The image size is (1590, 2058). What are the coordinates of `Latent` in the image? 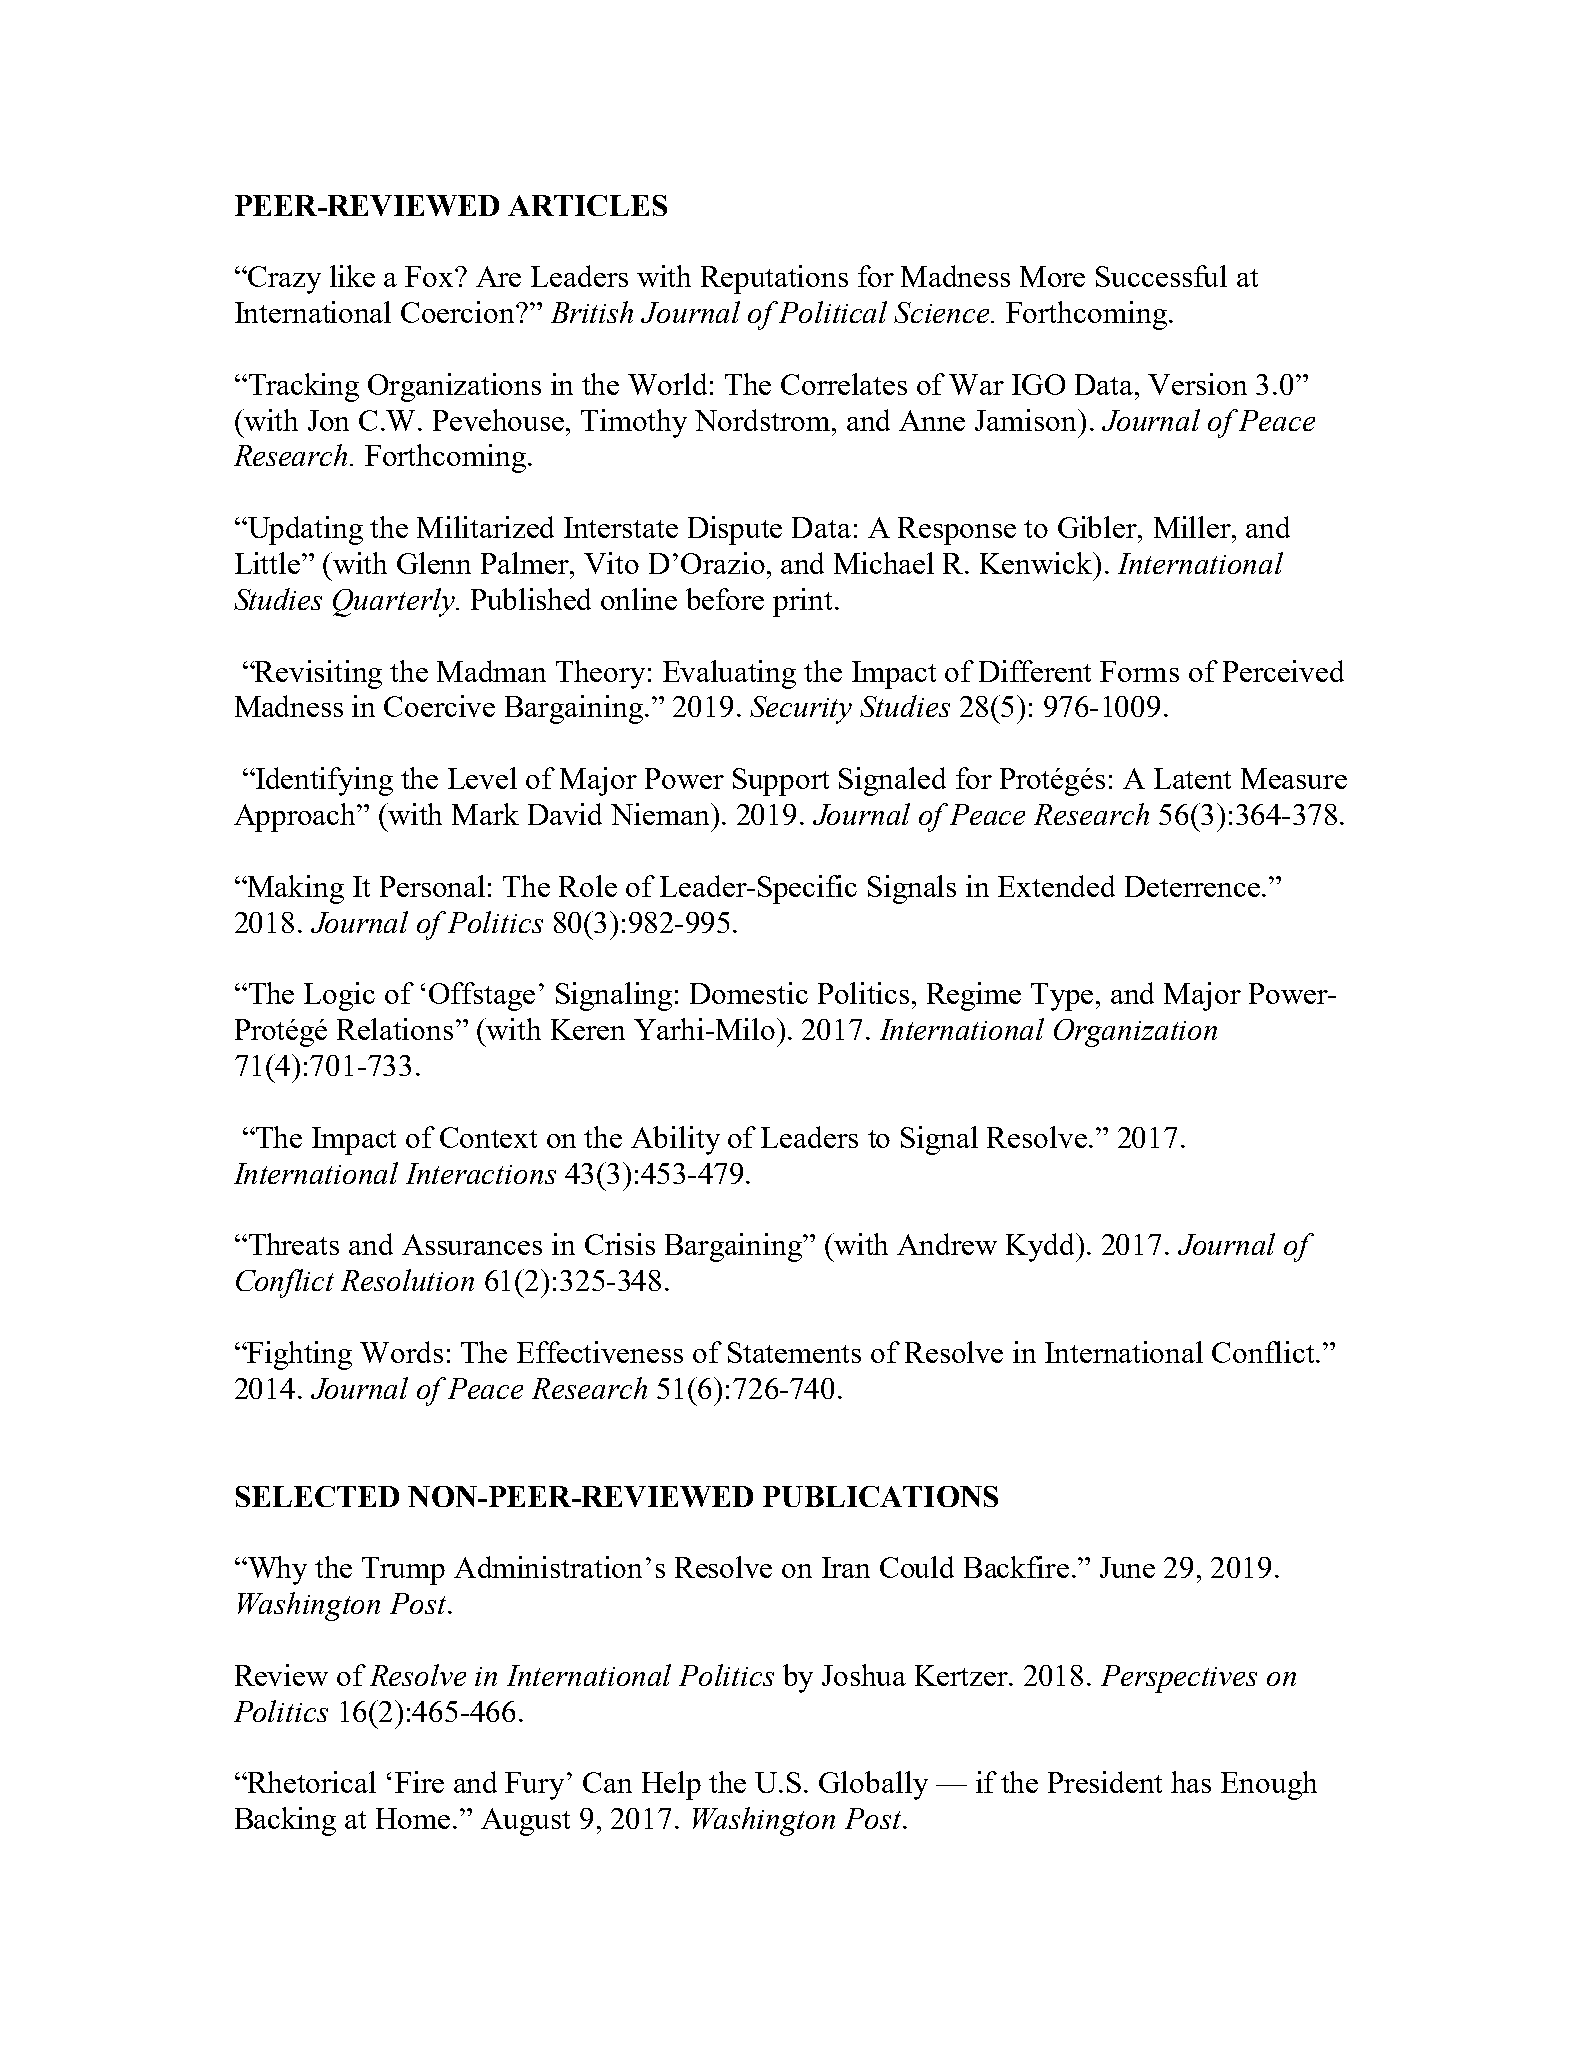 It's located at (1192, 778).
